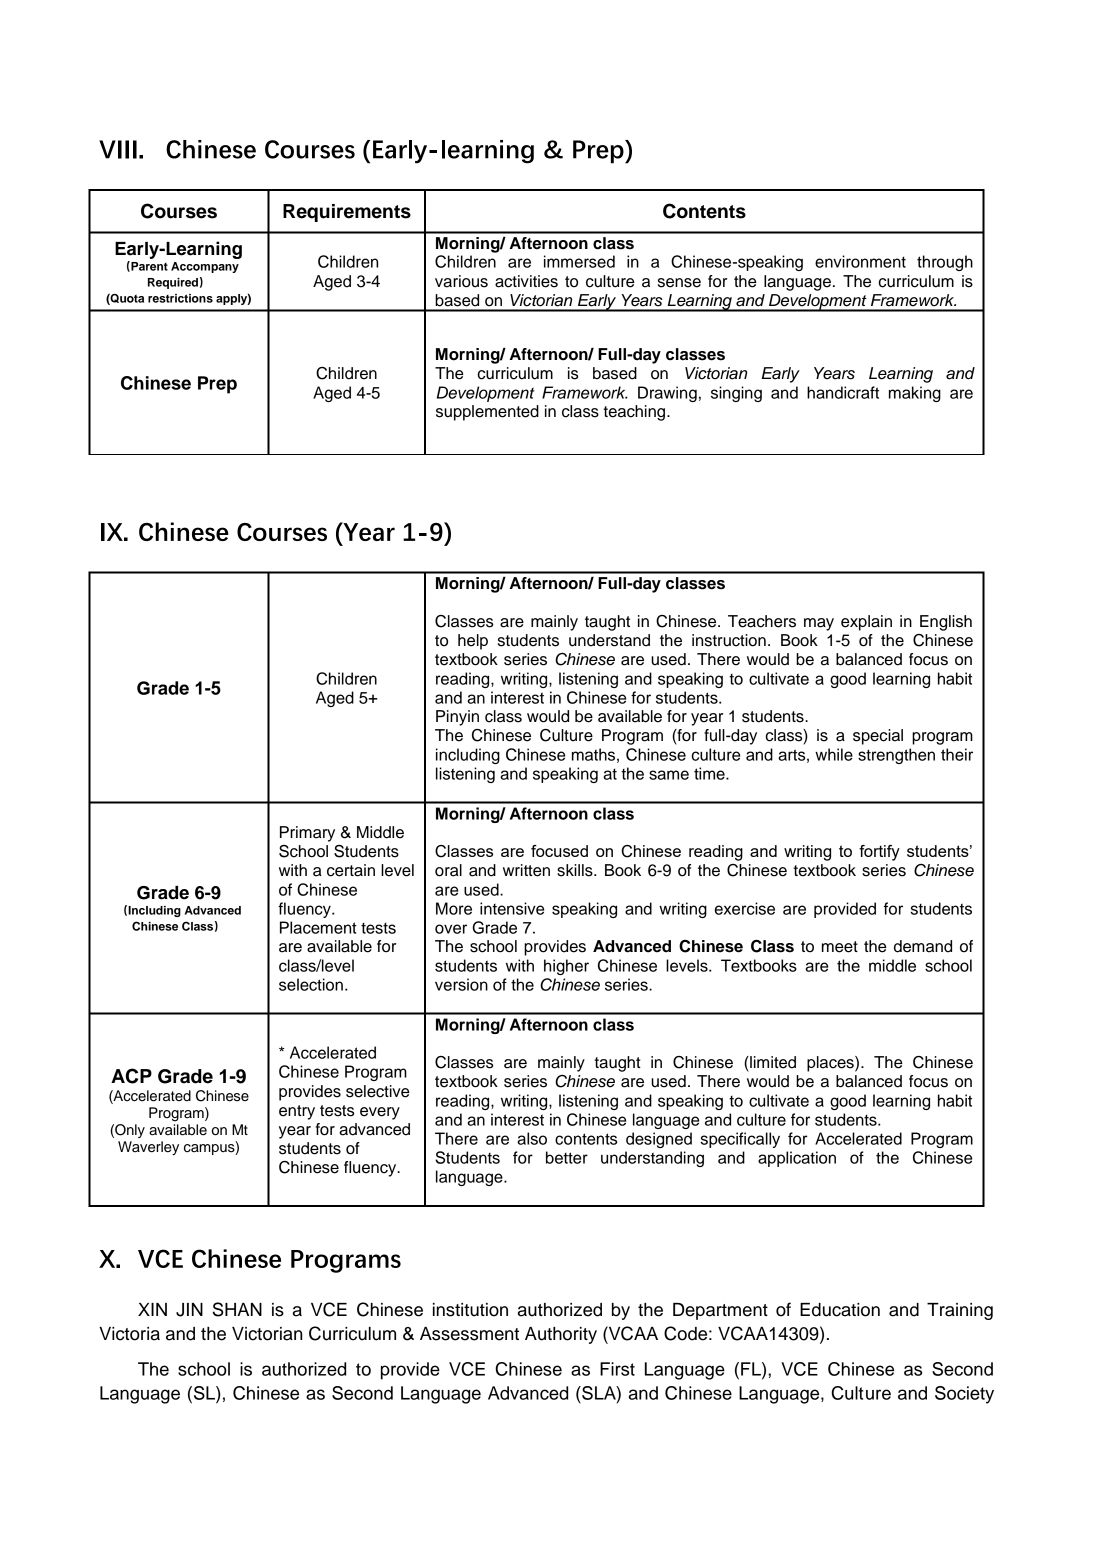 This document has width=1094, height=1547. Describe the element at coordinates (831, 1064) in the document. I see `places` at that location.
